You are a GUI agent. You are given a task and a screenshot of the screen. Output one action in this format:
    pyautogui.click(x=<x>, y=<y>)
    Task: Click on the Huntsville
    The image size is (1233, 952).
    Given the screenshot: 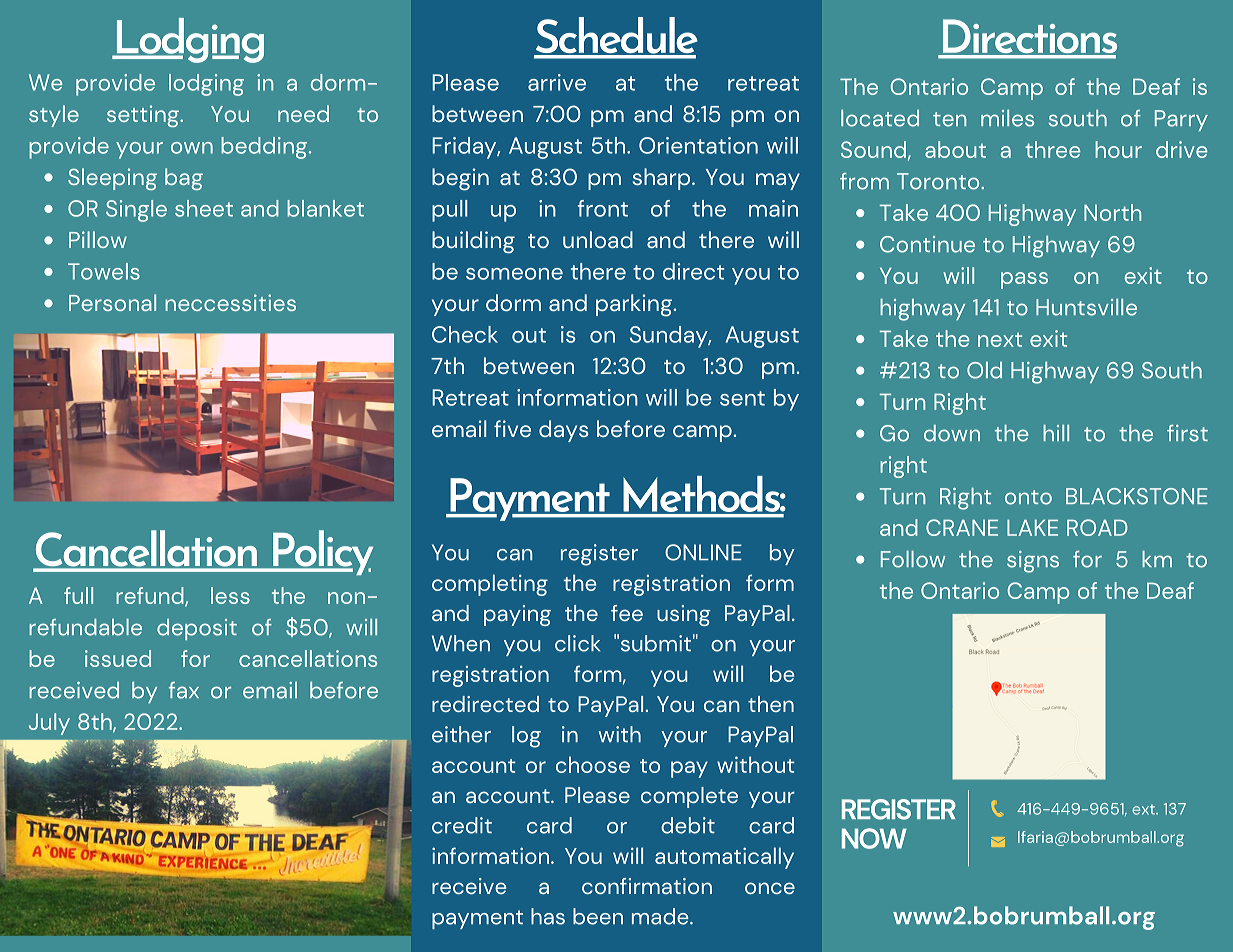 What is the action you would take?
    pyautogui.click(x=1086, y=307)
